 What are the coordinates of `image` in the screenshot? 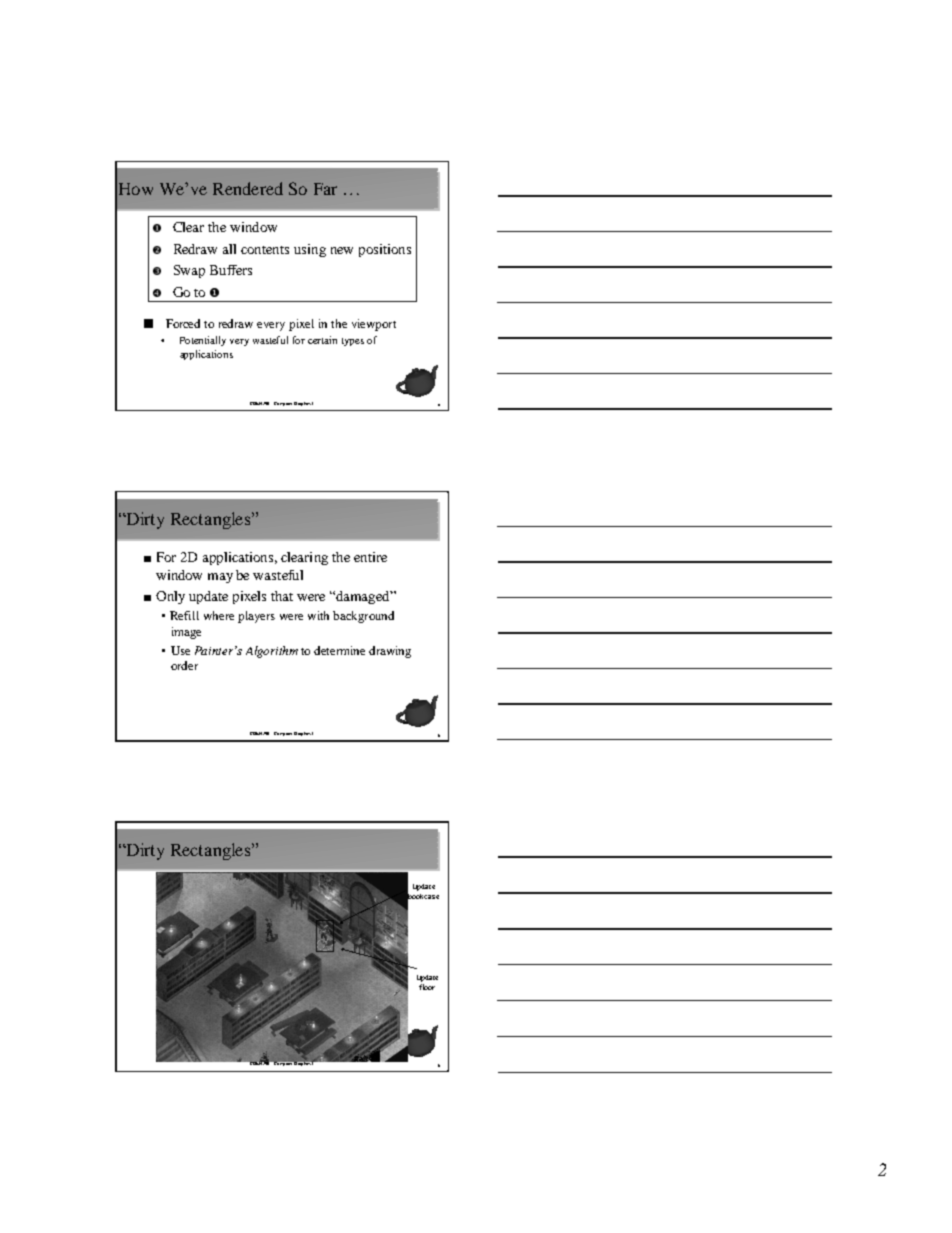 It's located at (186, 633).
